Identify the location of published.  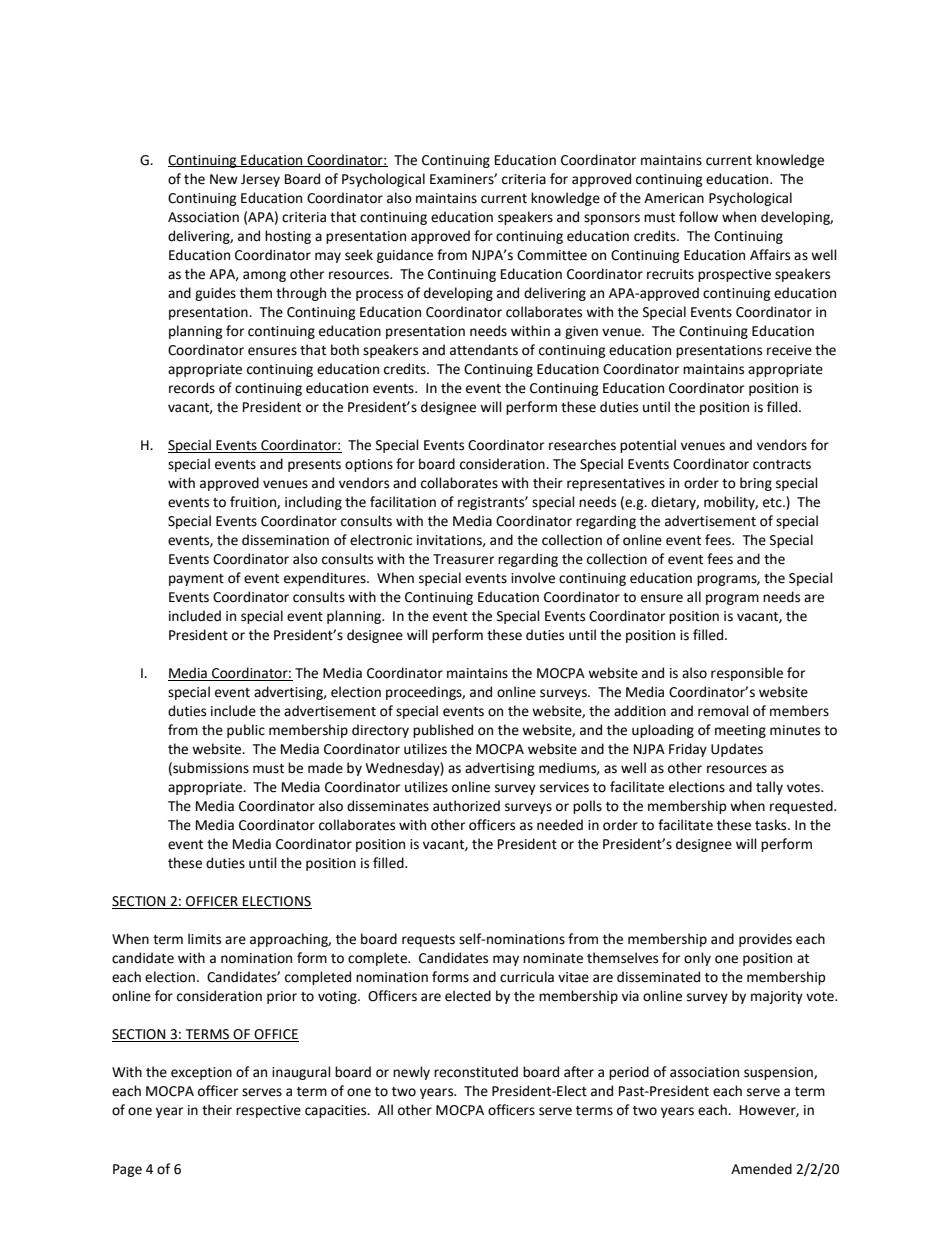
(443, 731).
